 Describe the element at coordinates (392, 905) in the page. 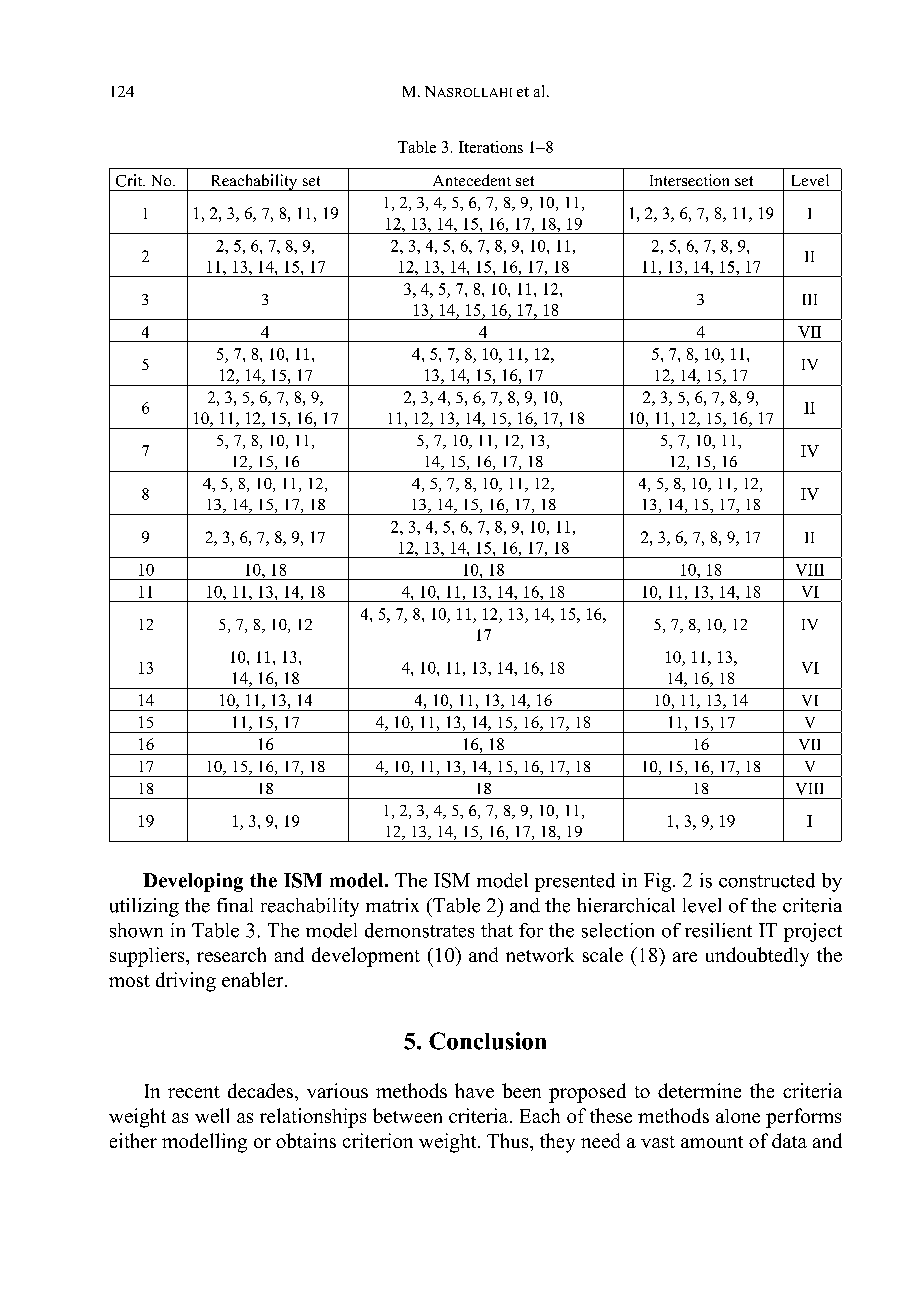

I see `matrix` at that location.
